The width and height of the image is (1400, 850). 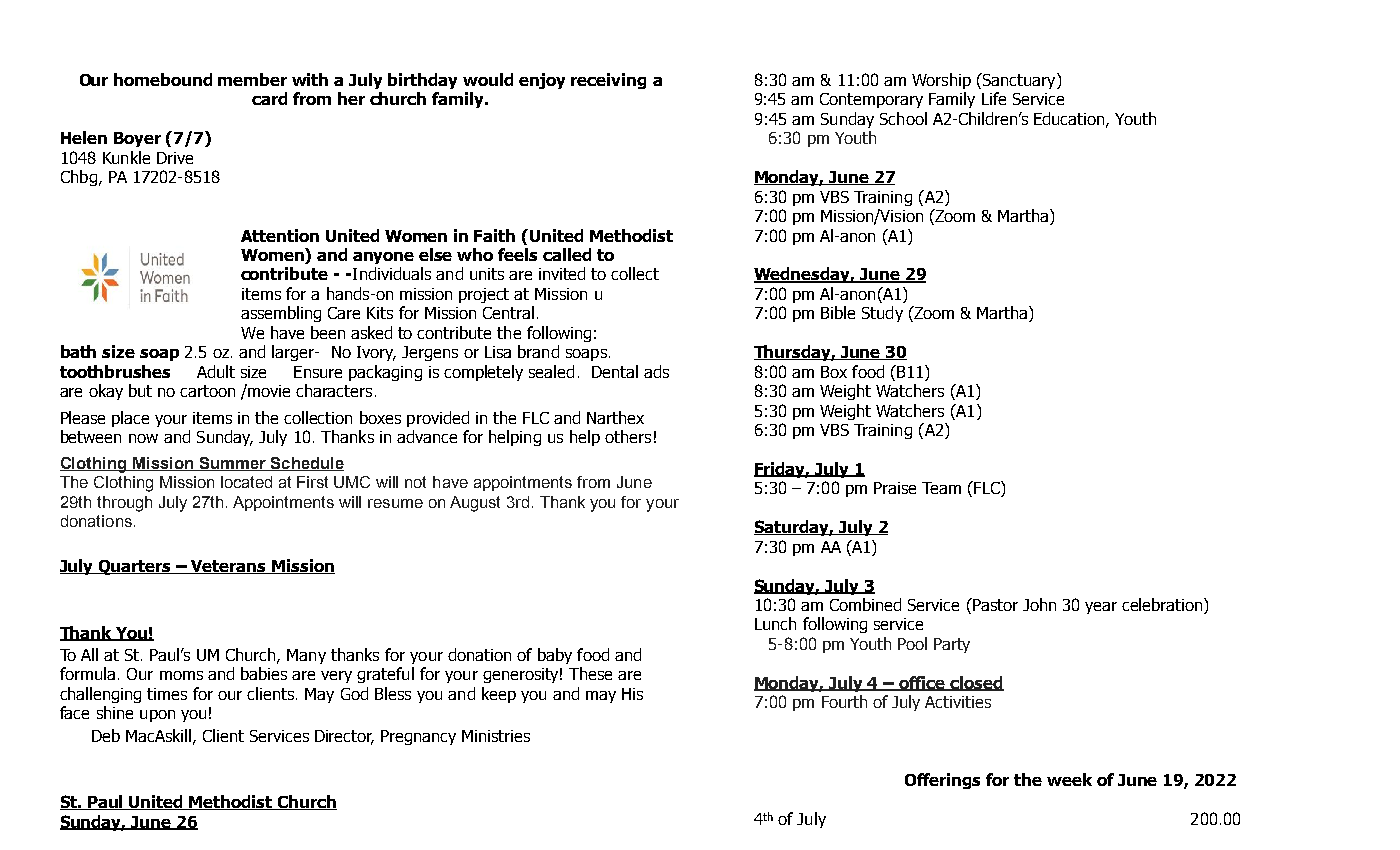 I want to click on John, so click(x=1039, y=604).
